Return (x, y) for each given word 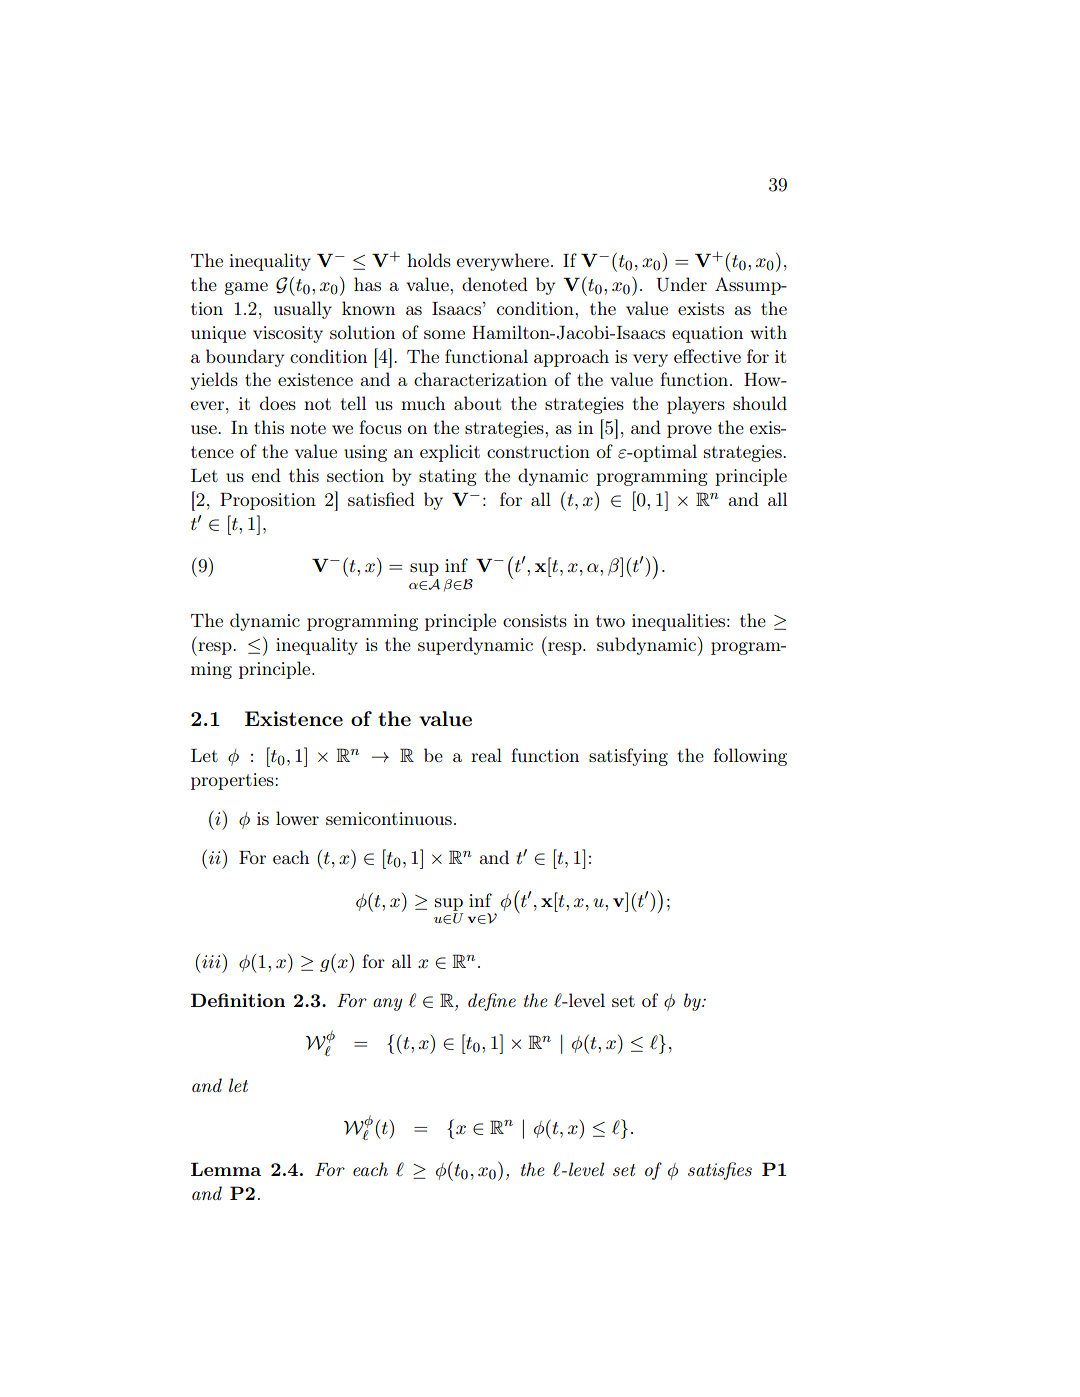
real (486, 755)
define (492, 1002)
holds (429, 260)
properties (233, 781)
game (246, 288)
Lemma (226, 1169)
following (750, 757)
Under (681, 284)
